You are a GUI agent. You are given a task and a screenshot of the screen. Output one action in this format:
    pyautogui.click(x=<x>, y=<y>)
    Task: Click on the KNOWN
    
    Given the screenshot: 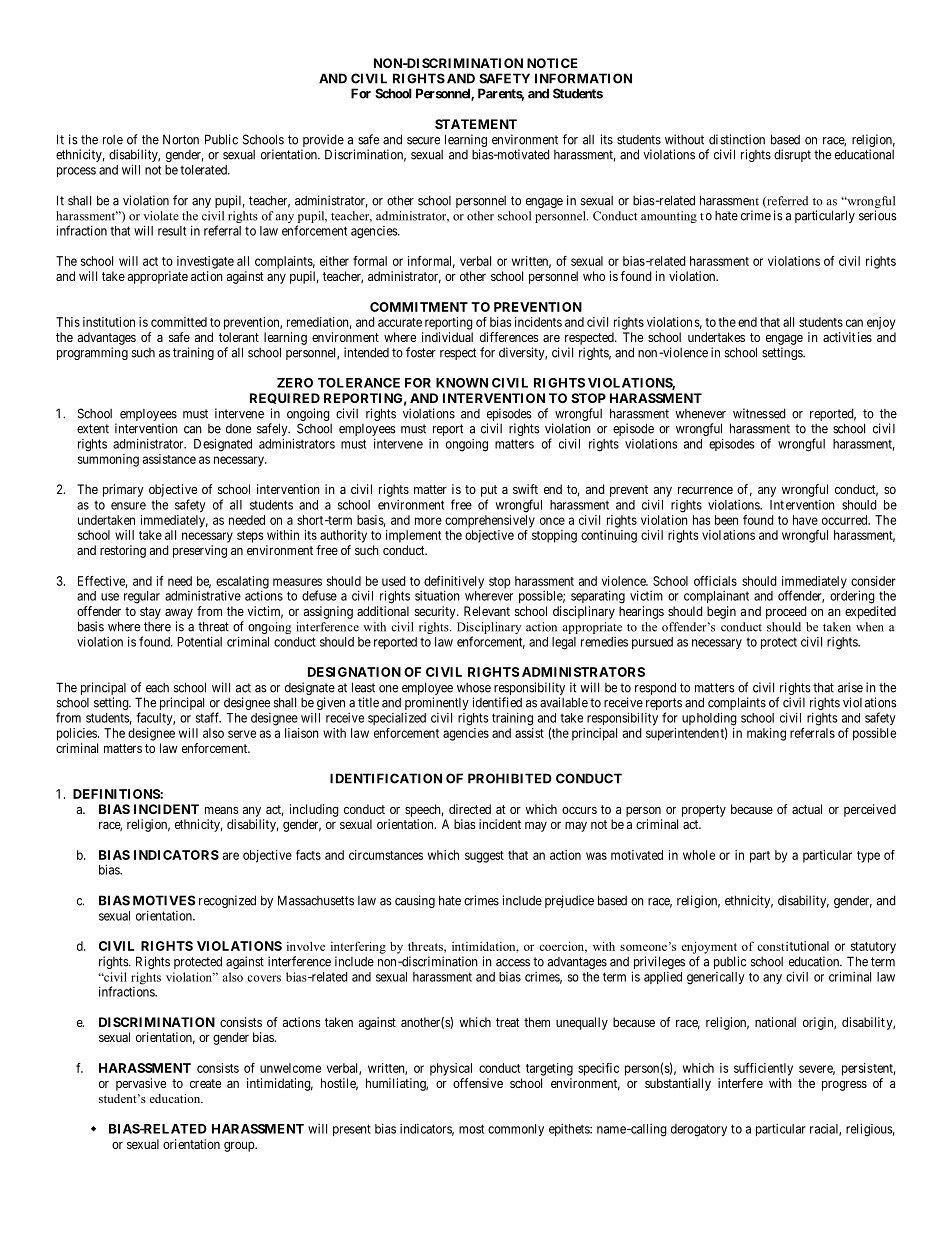 What is the action you would take?
    pyautogui.click(x=462, y=383)
